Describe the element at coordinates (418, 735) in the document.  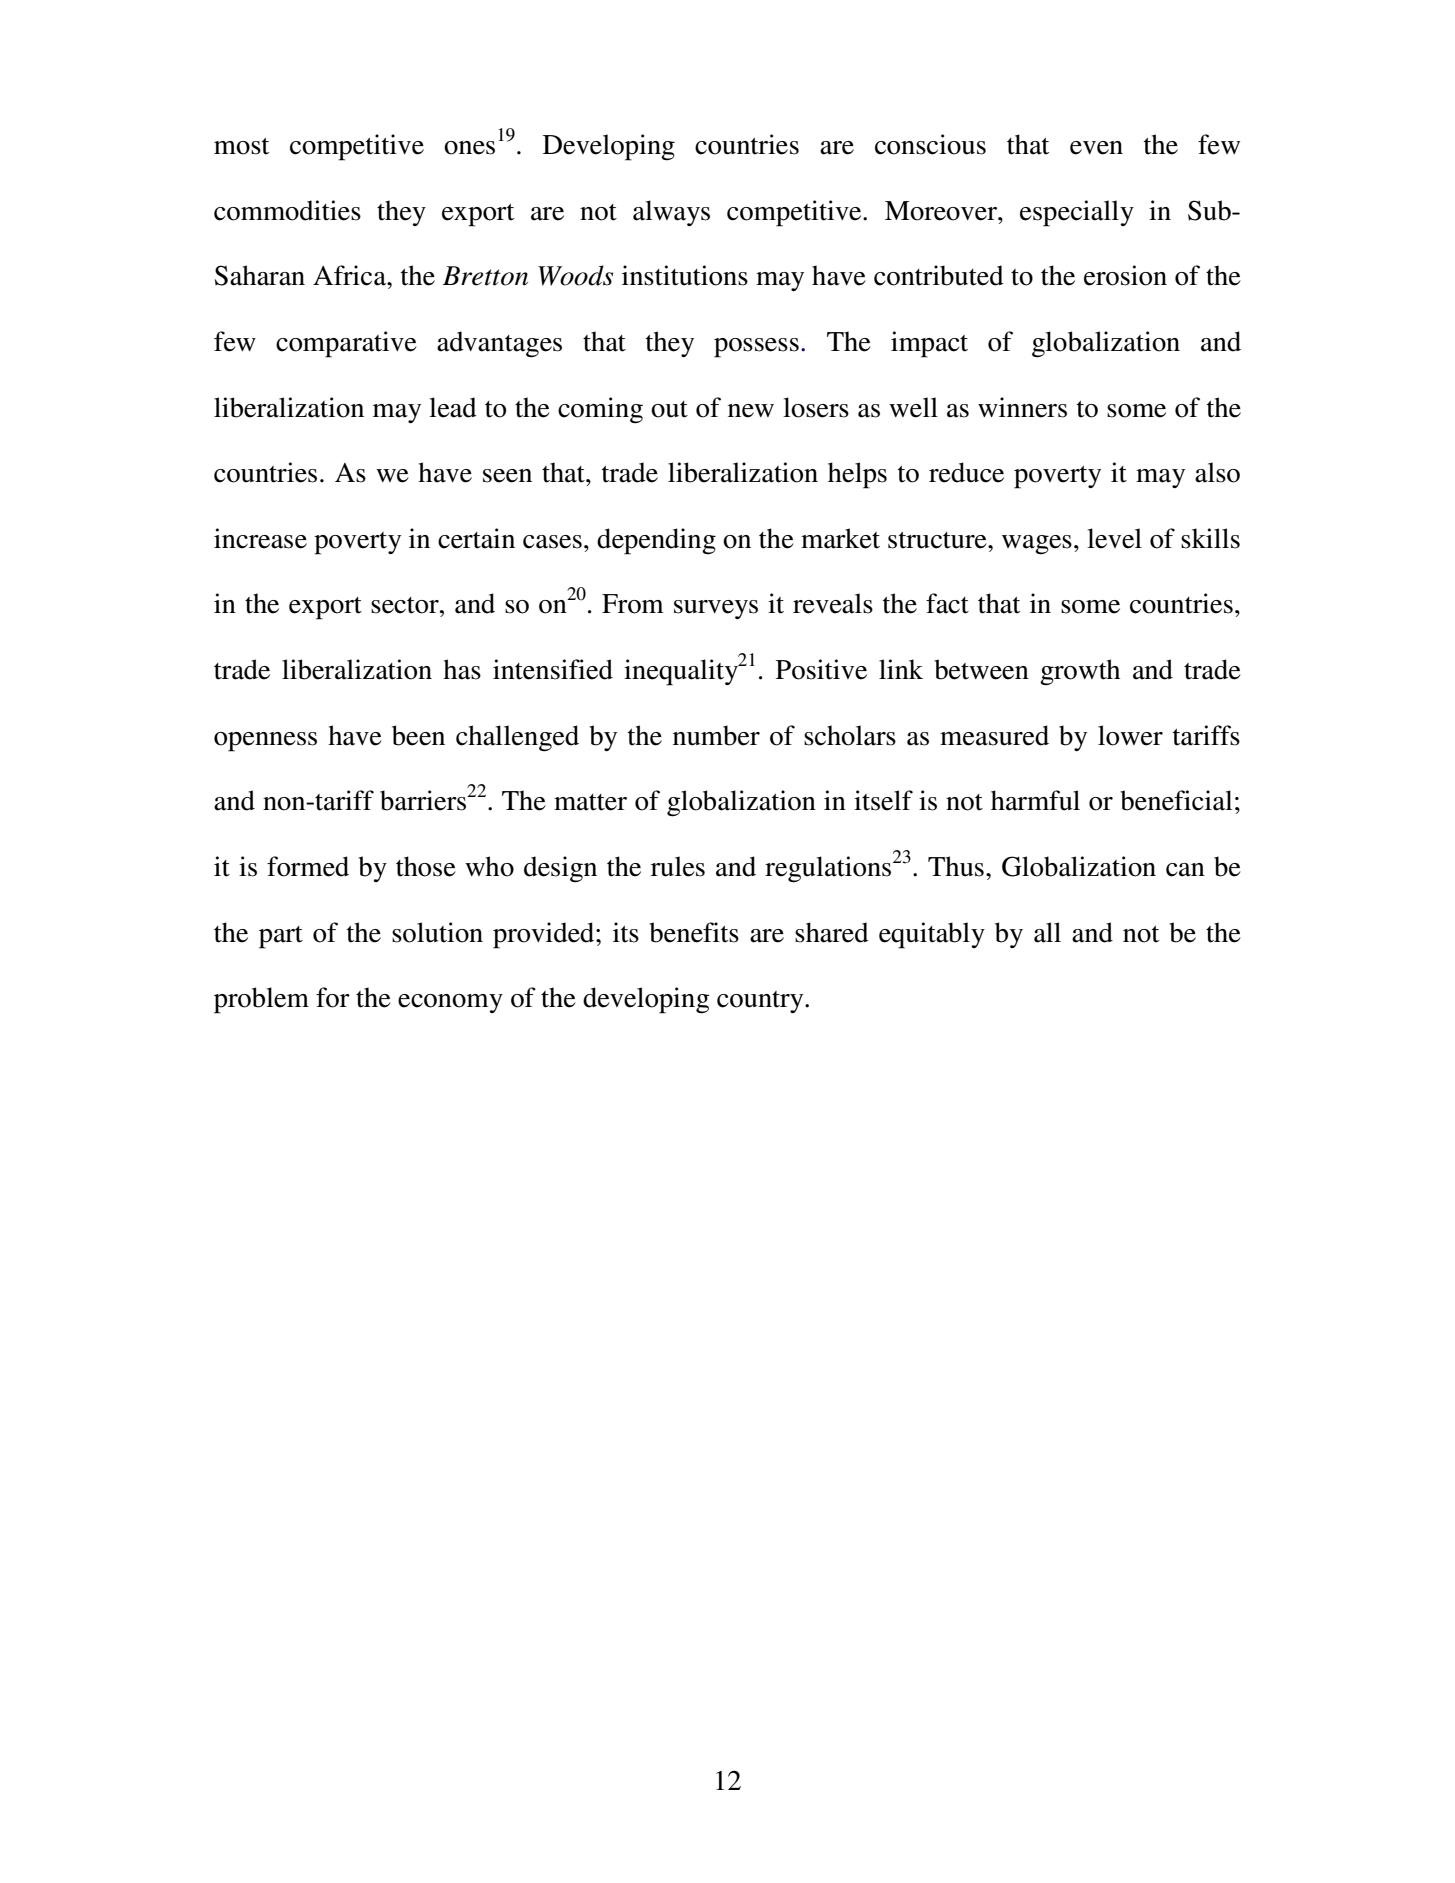
I see `been` at that location.
